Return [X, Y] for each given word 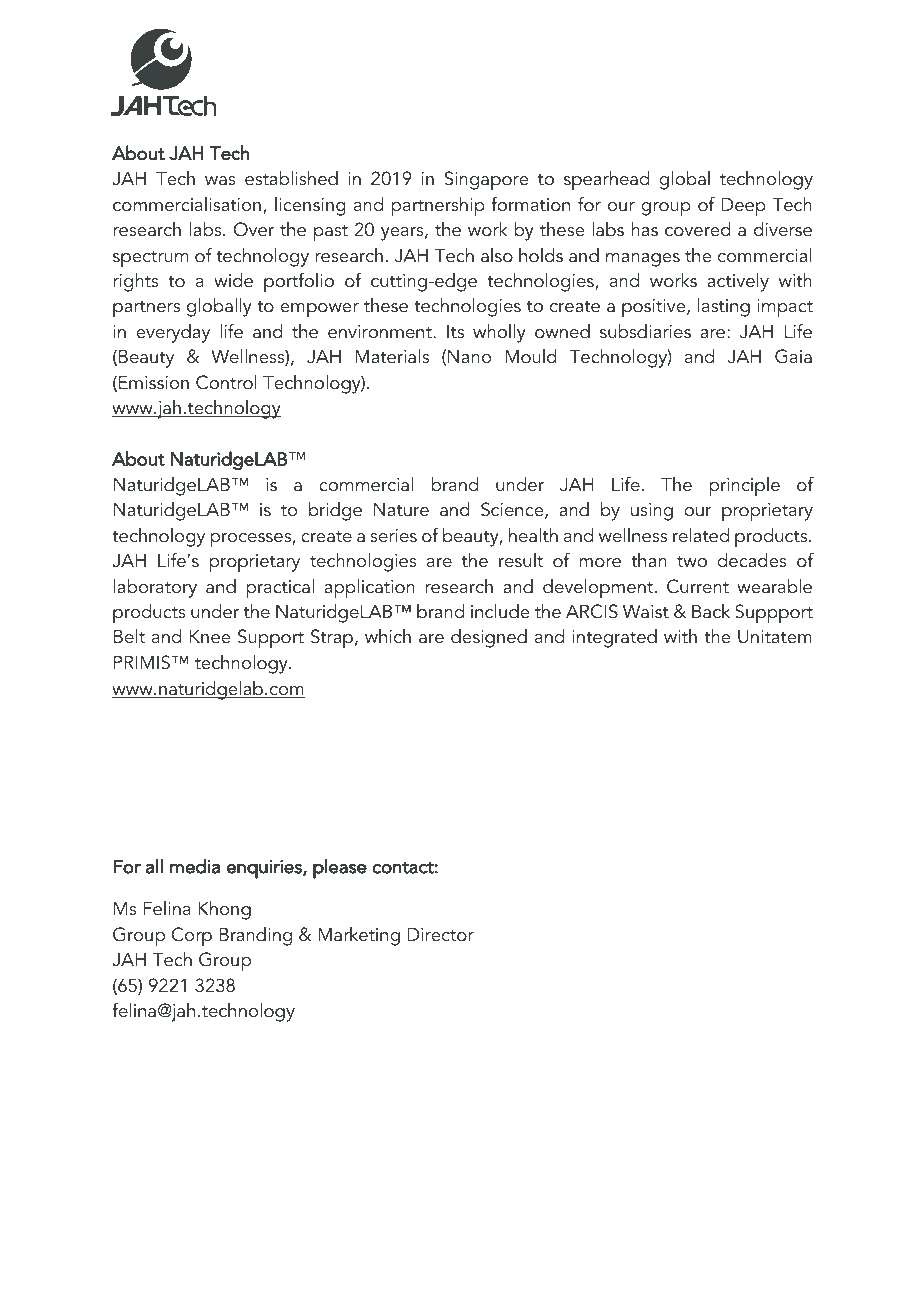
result [521, 560]
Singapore [487, 181]
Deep [744, 207]
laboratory [155, 588]
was [220, 181]
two [692, 562]
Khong [224, 910]
